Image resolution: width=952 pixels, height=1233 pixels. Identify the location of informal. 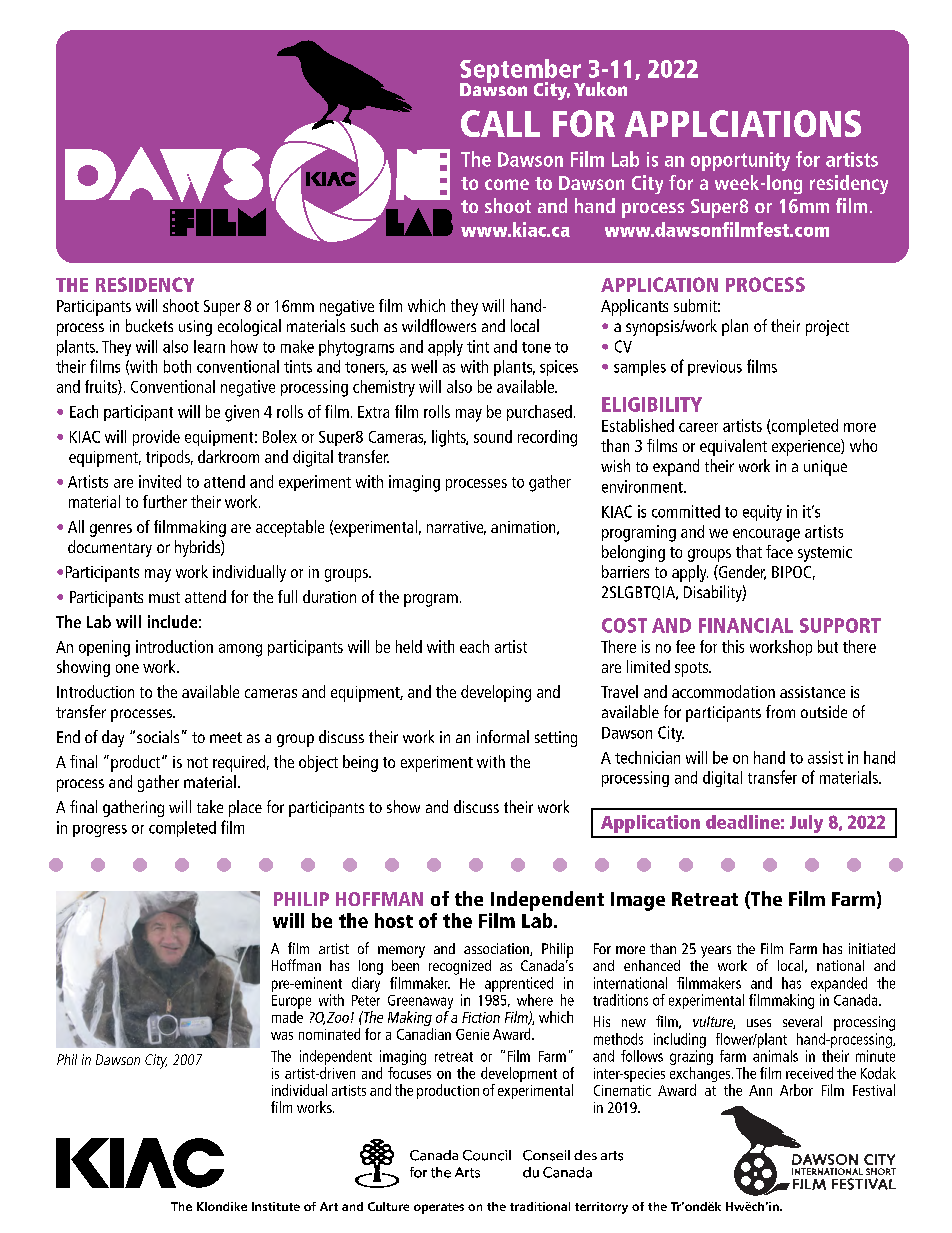
(503, 736).
